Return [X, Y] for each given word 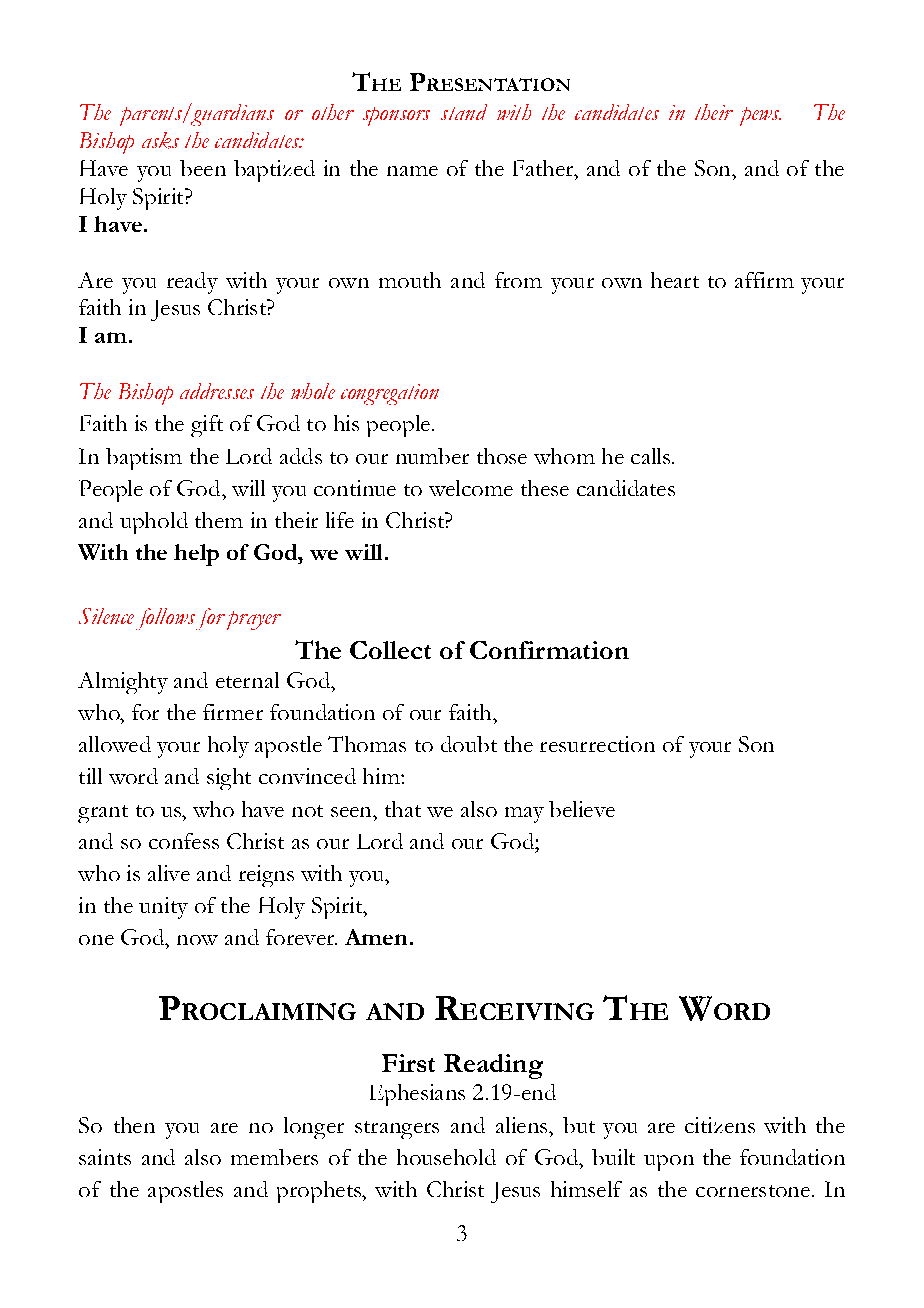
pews [760, 116]
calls [652, 456]
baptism [144, 459]
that [403, 809]
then [134, 1125]
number [432, 456]
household [446, 1157]
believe [582, 809]
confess [184, 841]
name [412, 171]
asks [160, 140]
